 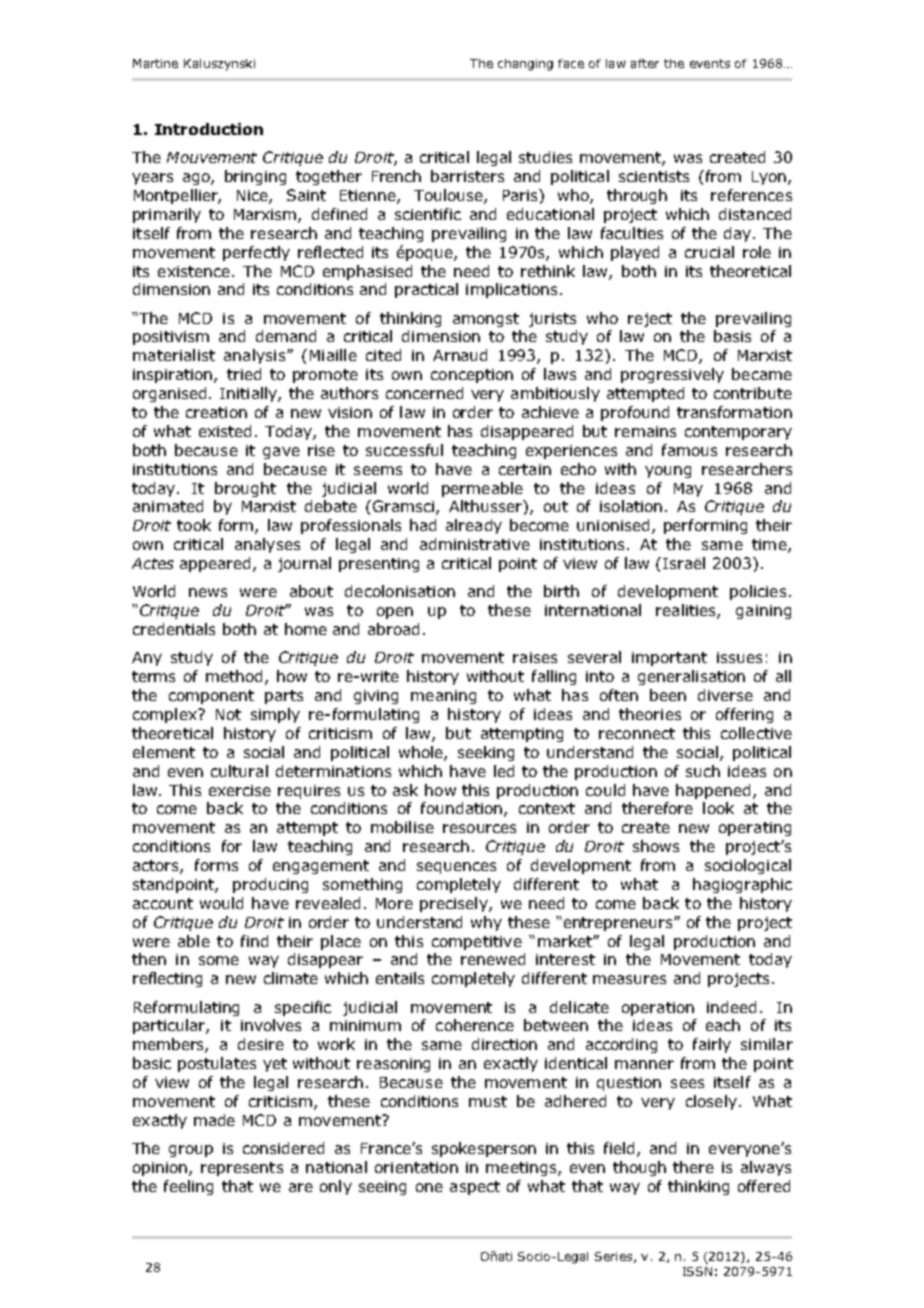 I want to click on after, so click(x=645, y=63).
